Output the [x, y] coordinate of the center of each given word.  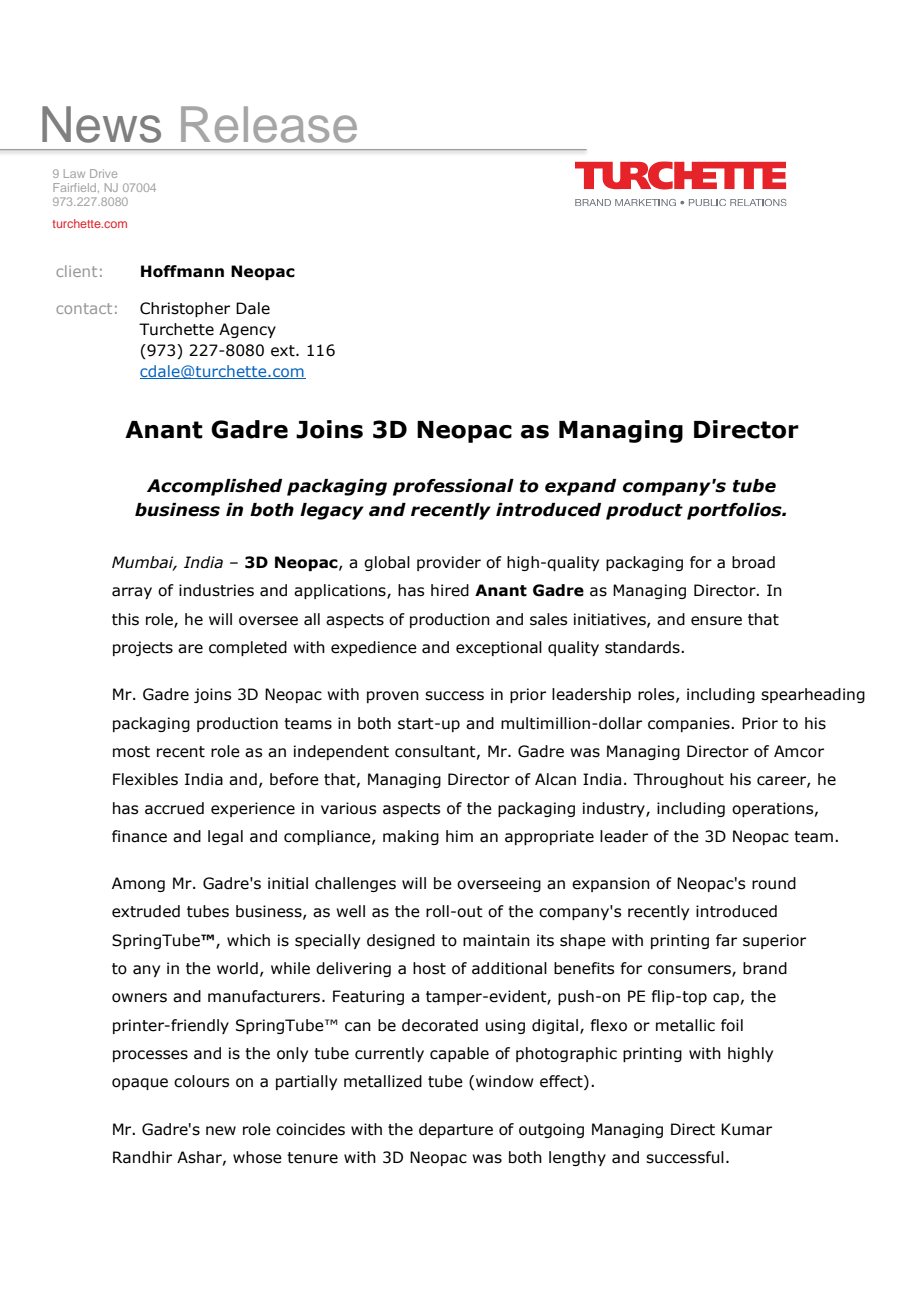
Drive [103, 173]
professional [453, 487]
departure [456, 1130]
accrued [174, 808]
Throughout [678, 780]
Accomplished [214, 487]
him [459, 836]
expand [580, 487]
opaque [140, 1084]
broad [753, 562]
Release [269, 124]
